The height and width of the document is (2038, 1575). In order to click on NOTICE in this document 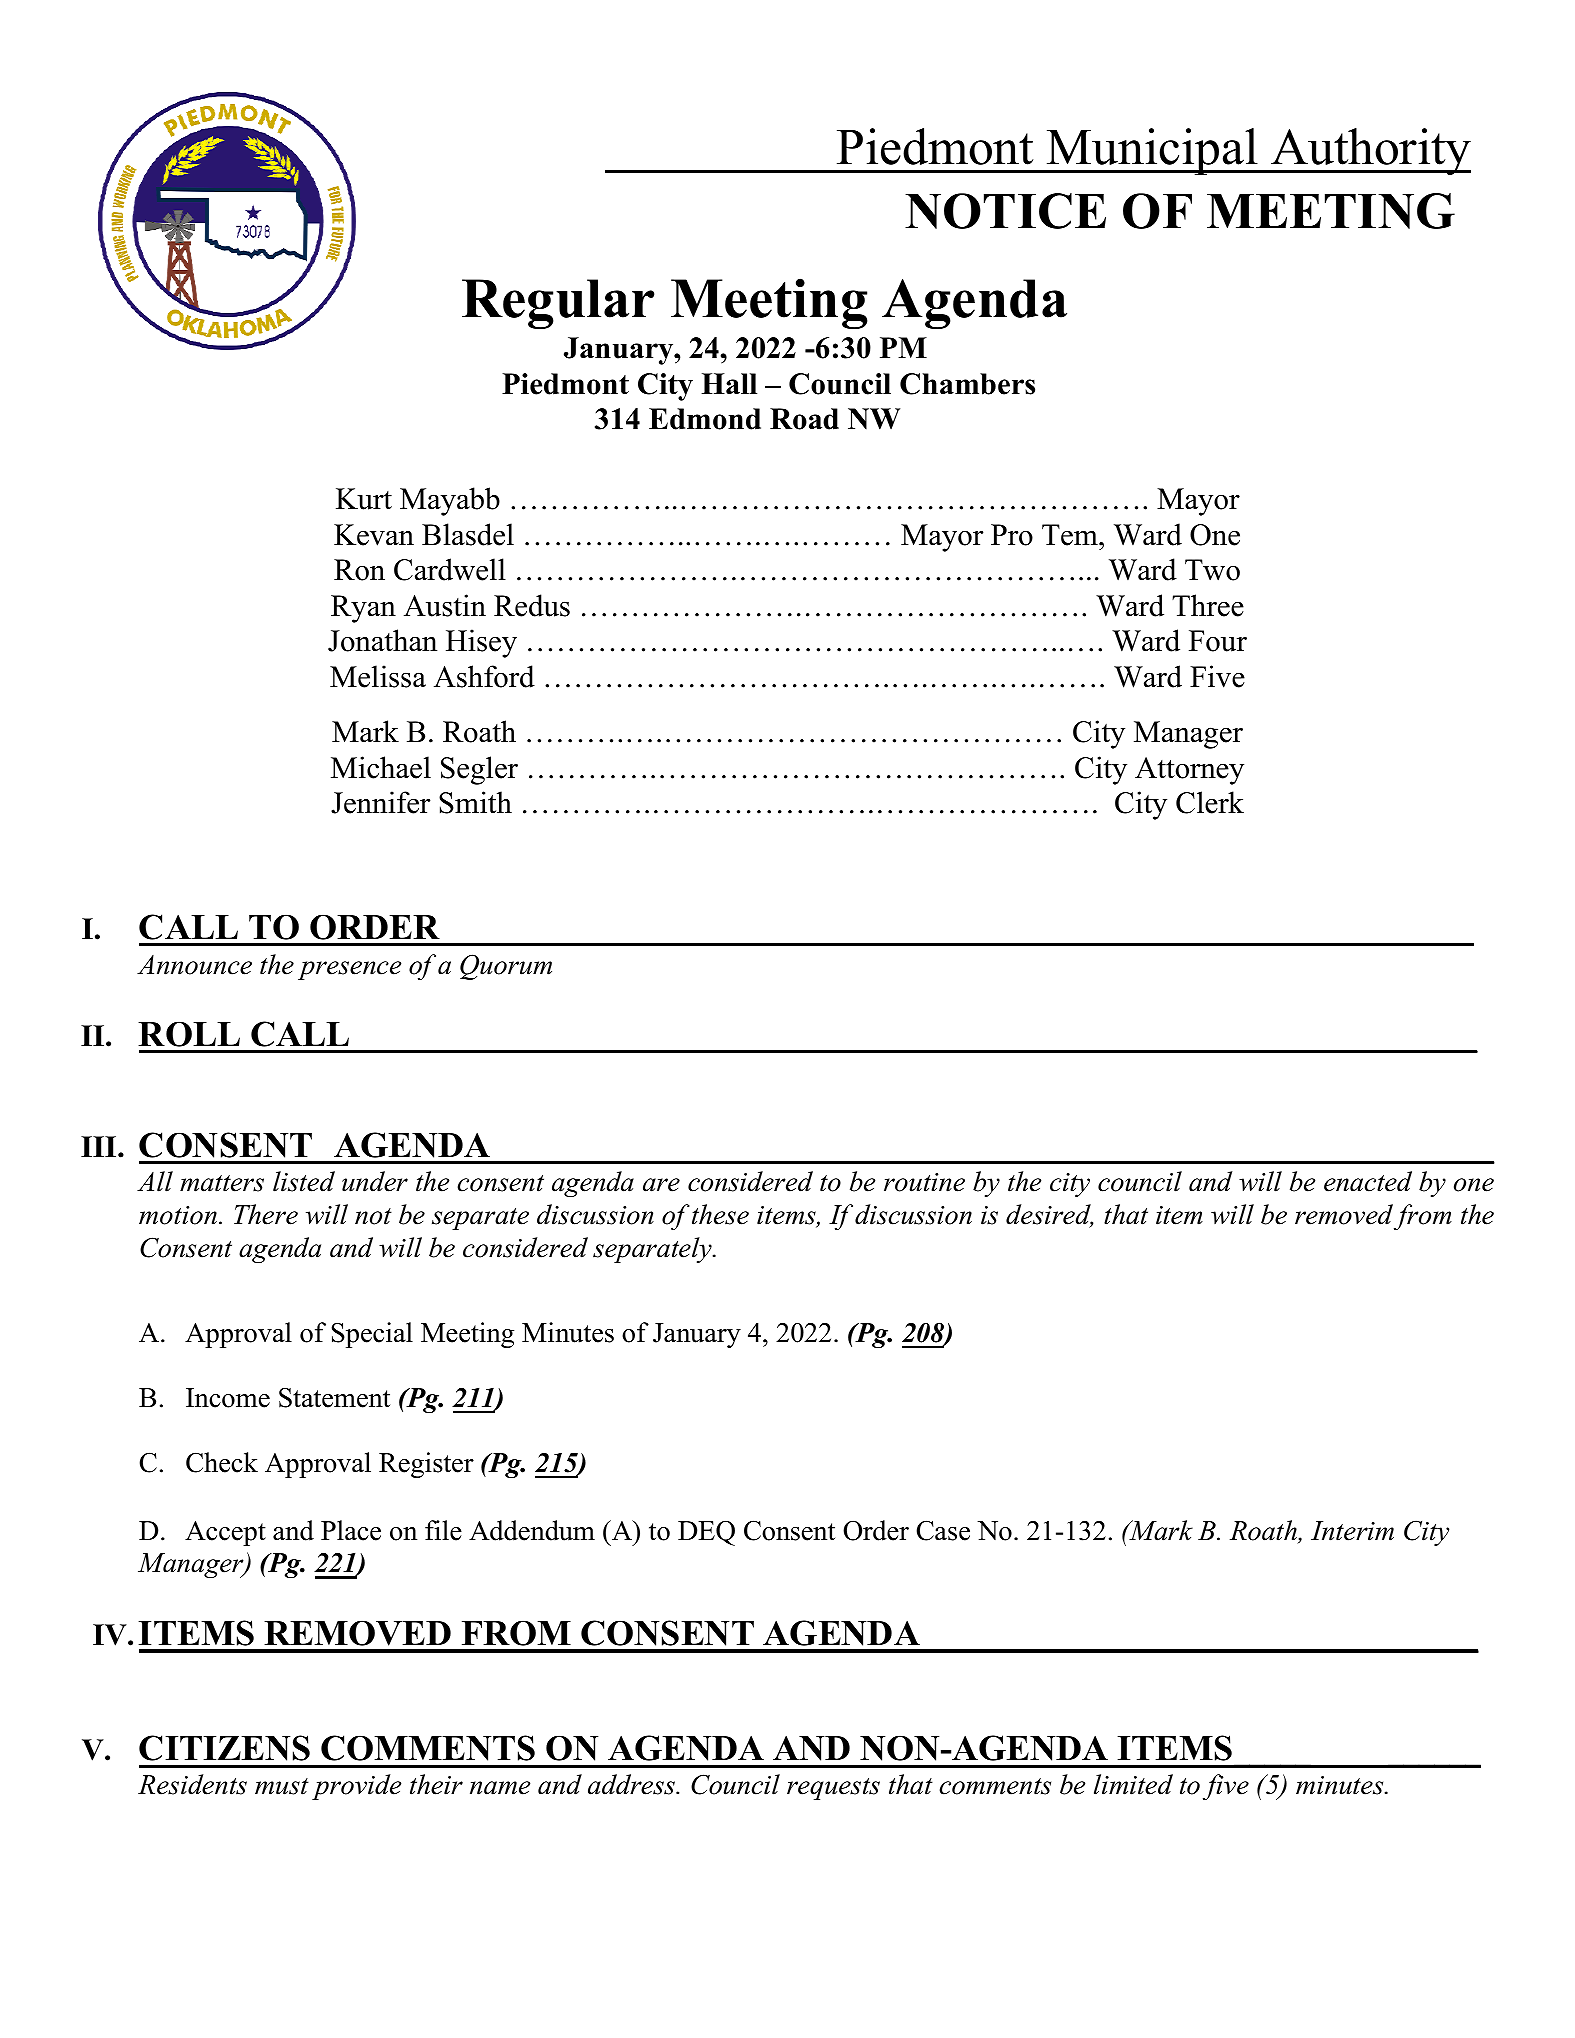, I will do `click(1005, 211)`.
